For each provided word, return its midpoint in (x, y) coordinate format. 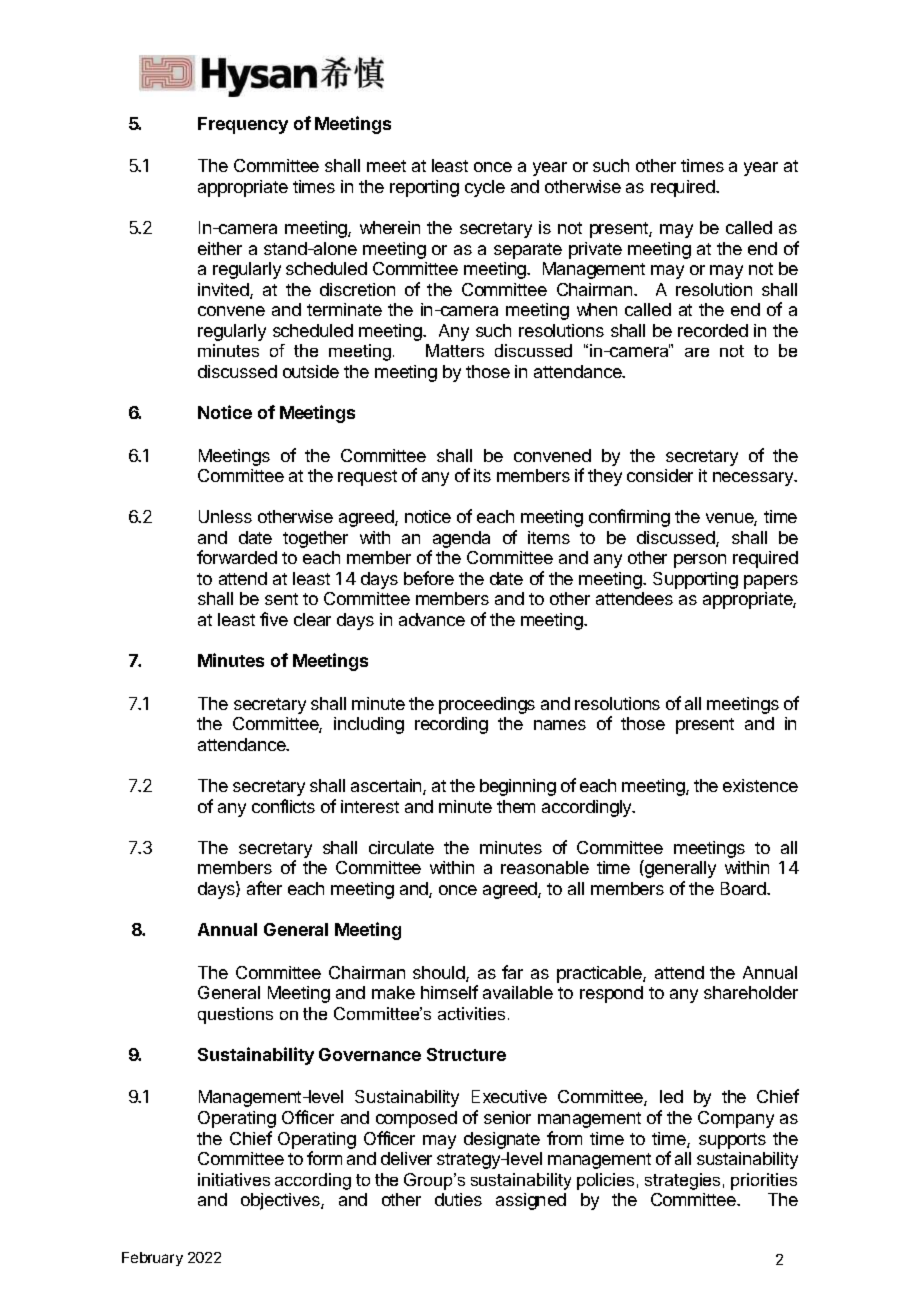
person (700, 561)
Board (744, 888)
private (595, 250)
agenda (460, 541)
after (264, 888)
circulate (401, 847)
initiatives (234, 1179)
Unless (225, 516)
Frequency (243, 125)
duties (458, 1199)
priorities (764, 1181)
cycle (485, 188)
